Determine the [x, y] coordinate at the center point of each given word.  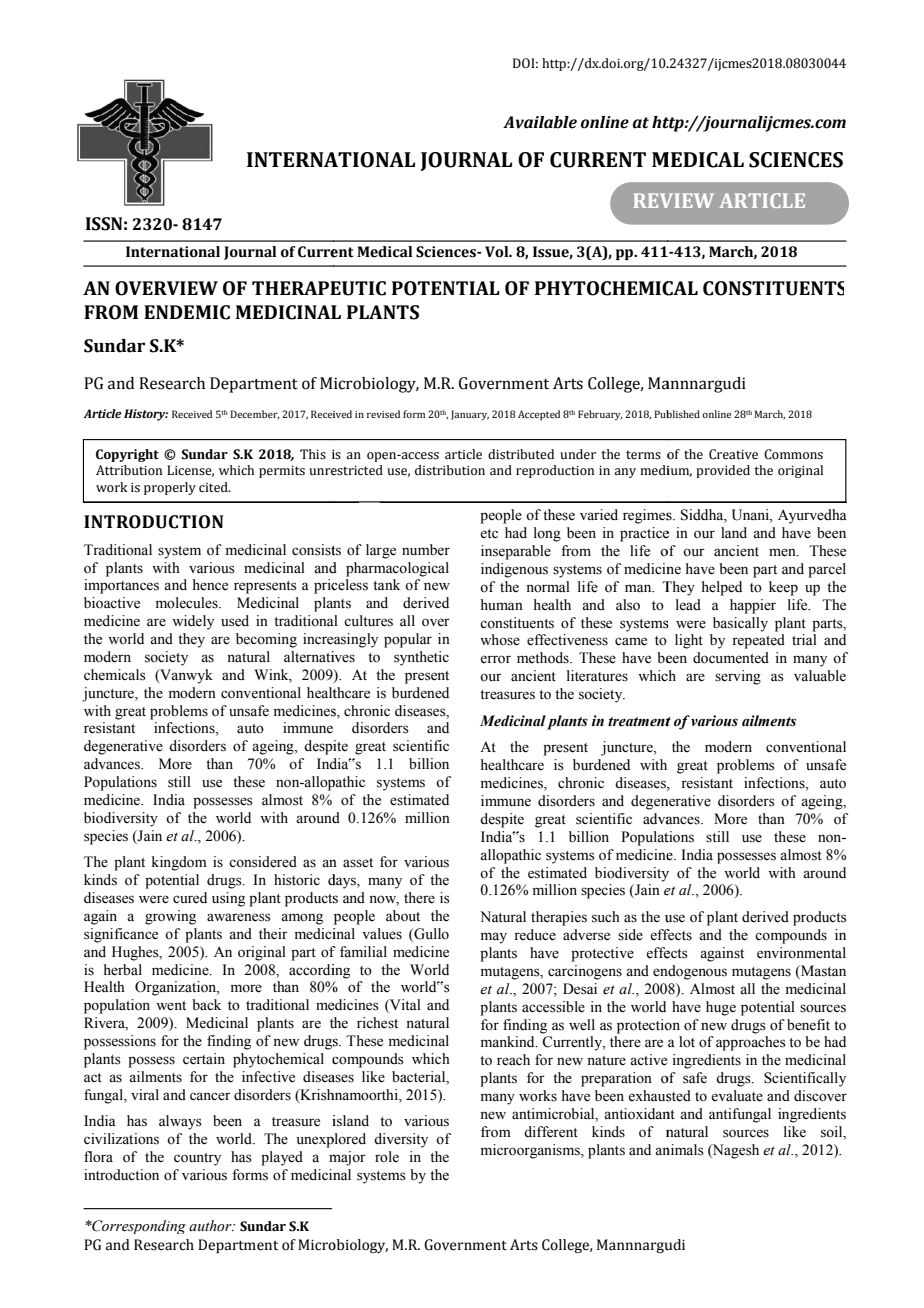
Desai [580, 989]
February [600, 415]
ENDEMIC [187, 312]
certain [204, 1059]
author [211, 1226]
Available [540, 122]
